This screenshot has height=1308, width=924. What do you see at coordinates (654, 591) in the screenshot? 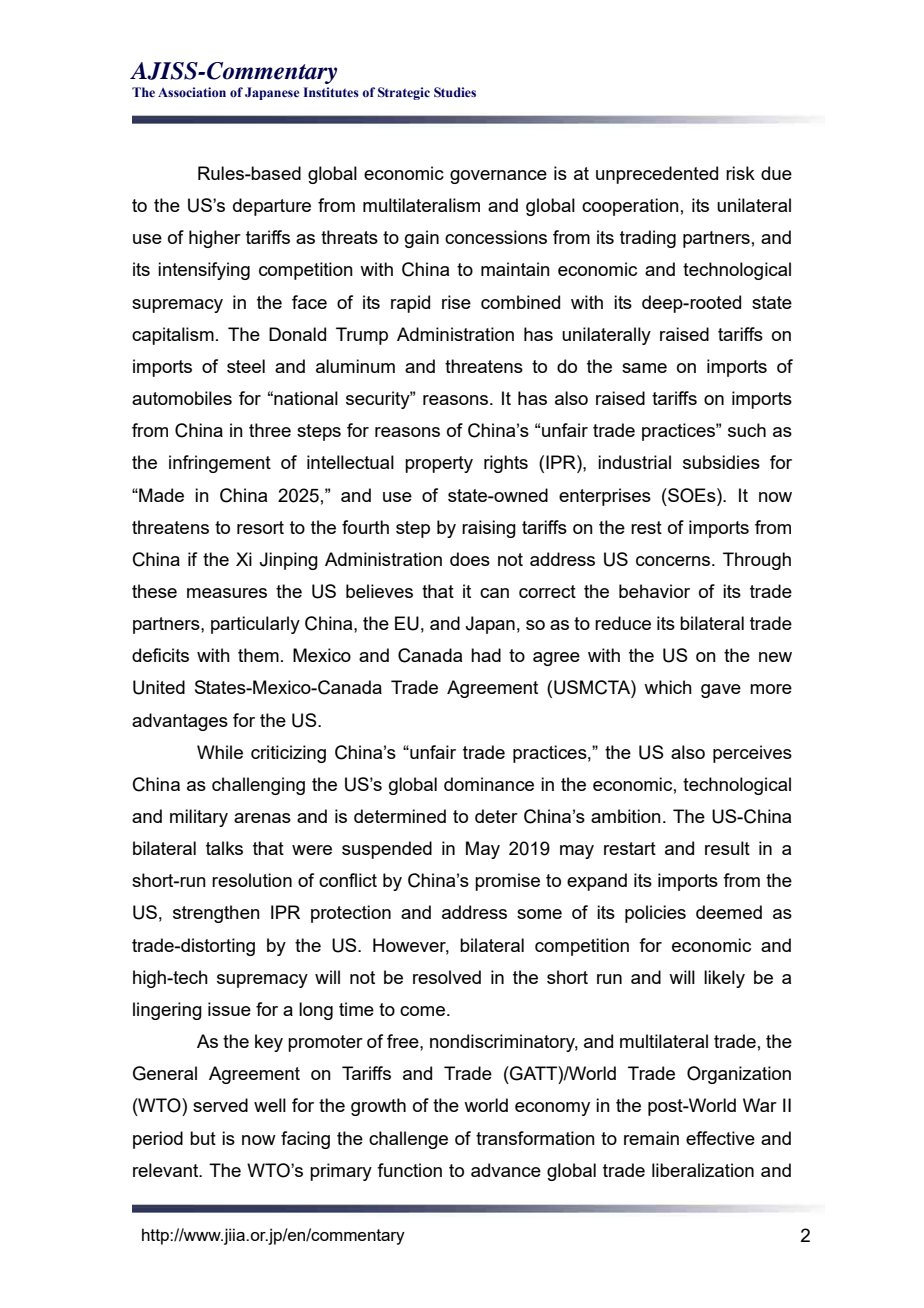
I see `behavior` at bounding box center [654, 591].
